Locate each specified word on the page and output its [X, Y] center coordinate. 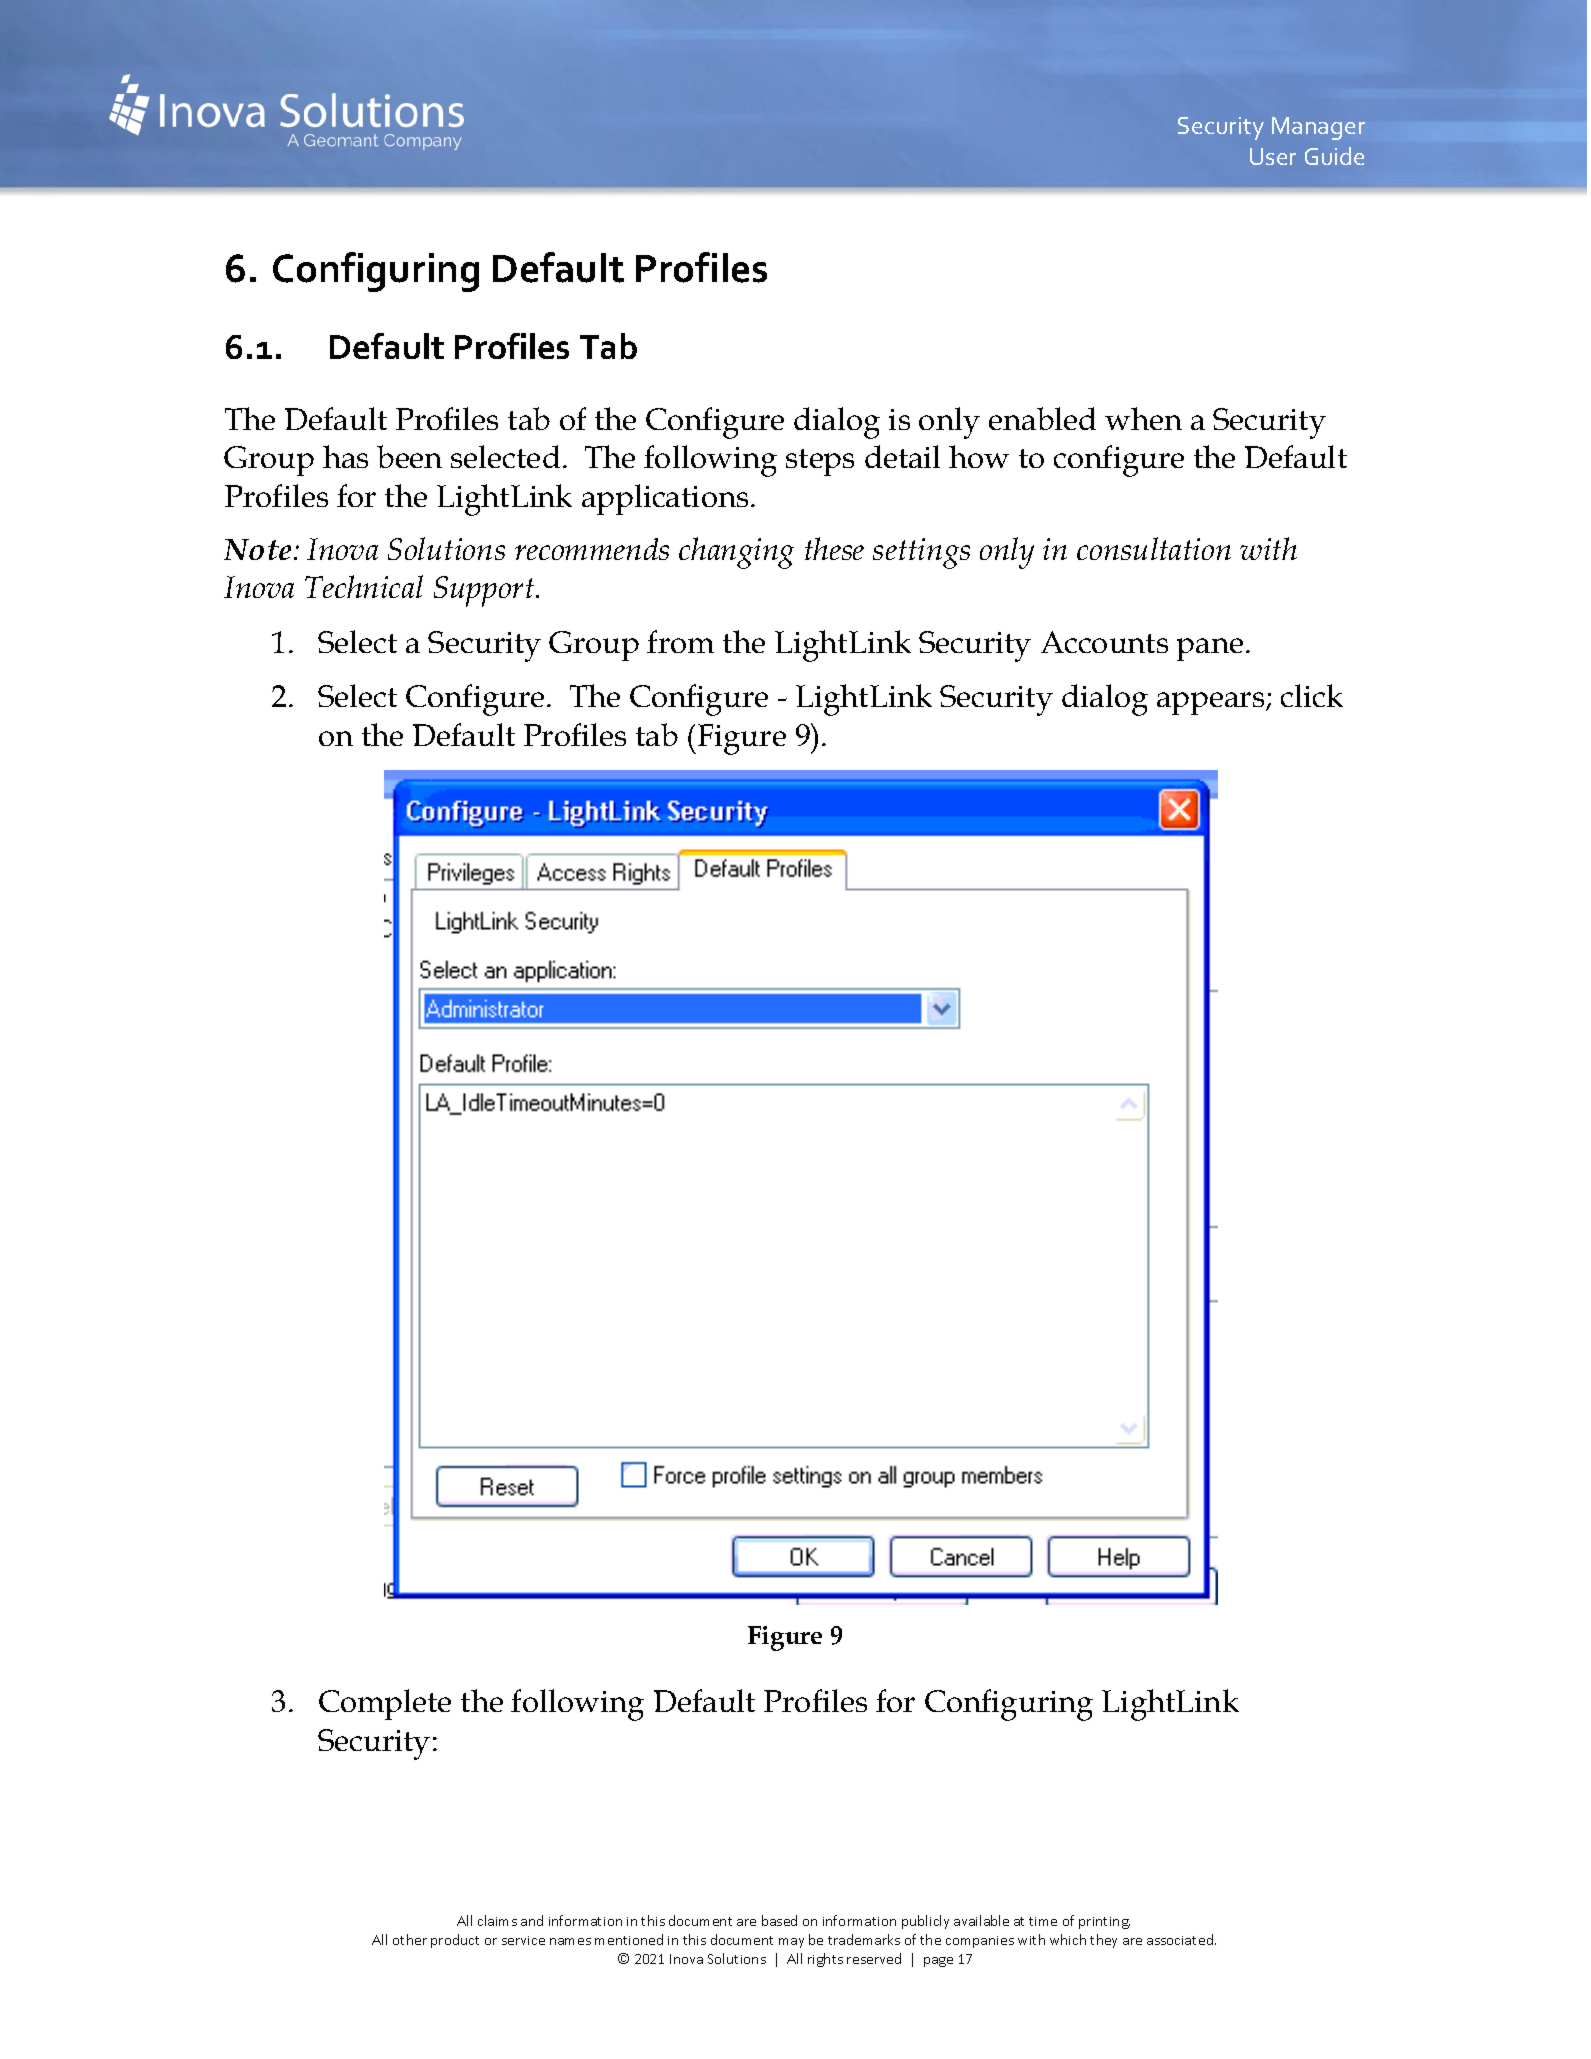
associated [1181, 1939]
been [409, 456]
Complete [385, 1704]
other [410, 1939]
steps [820, 462]
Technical [364, 586]
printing [1104, 1923]
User [1273, 156]
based [779, 1920]
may [791, 1943]
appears [1212, 703]
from [680, 641]
